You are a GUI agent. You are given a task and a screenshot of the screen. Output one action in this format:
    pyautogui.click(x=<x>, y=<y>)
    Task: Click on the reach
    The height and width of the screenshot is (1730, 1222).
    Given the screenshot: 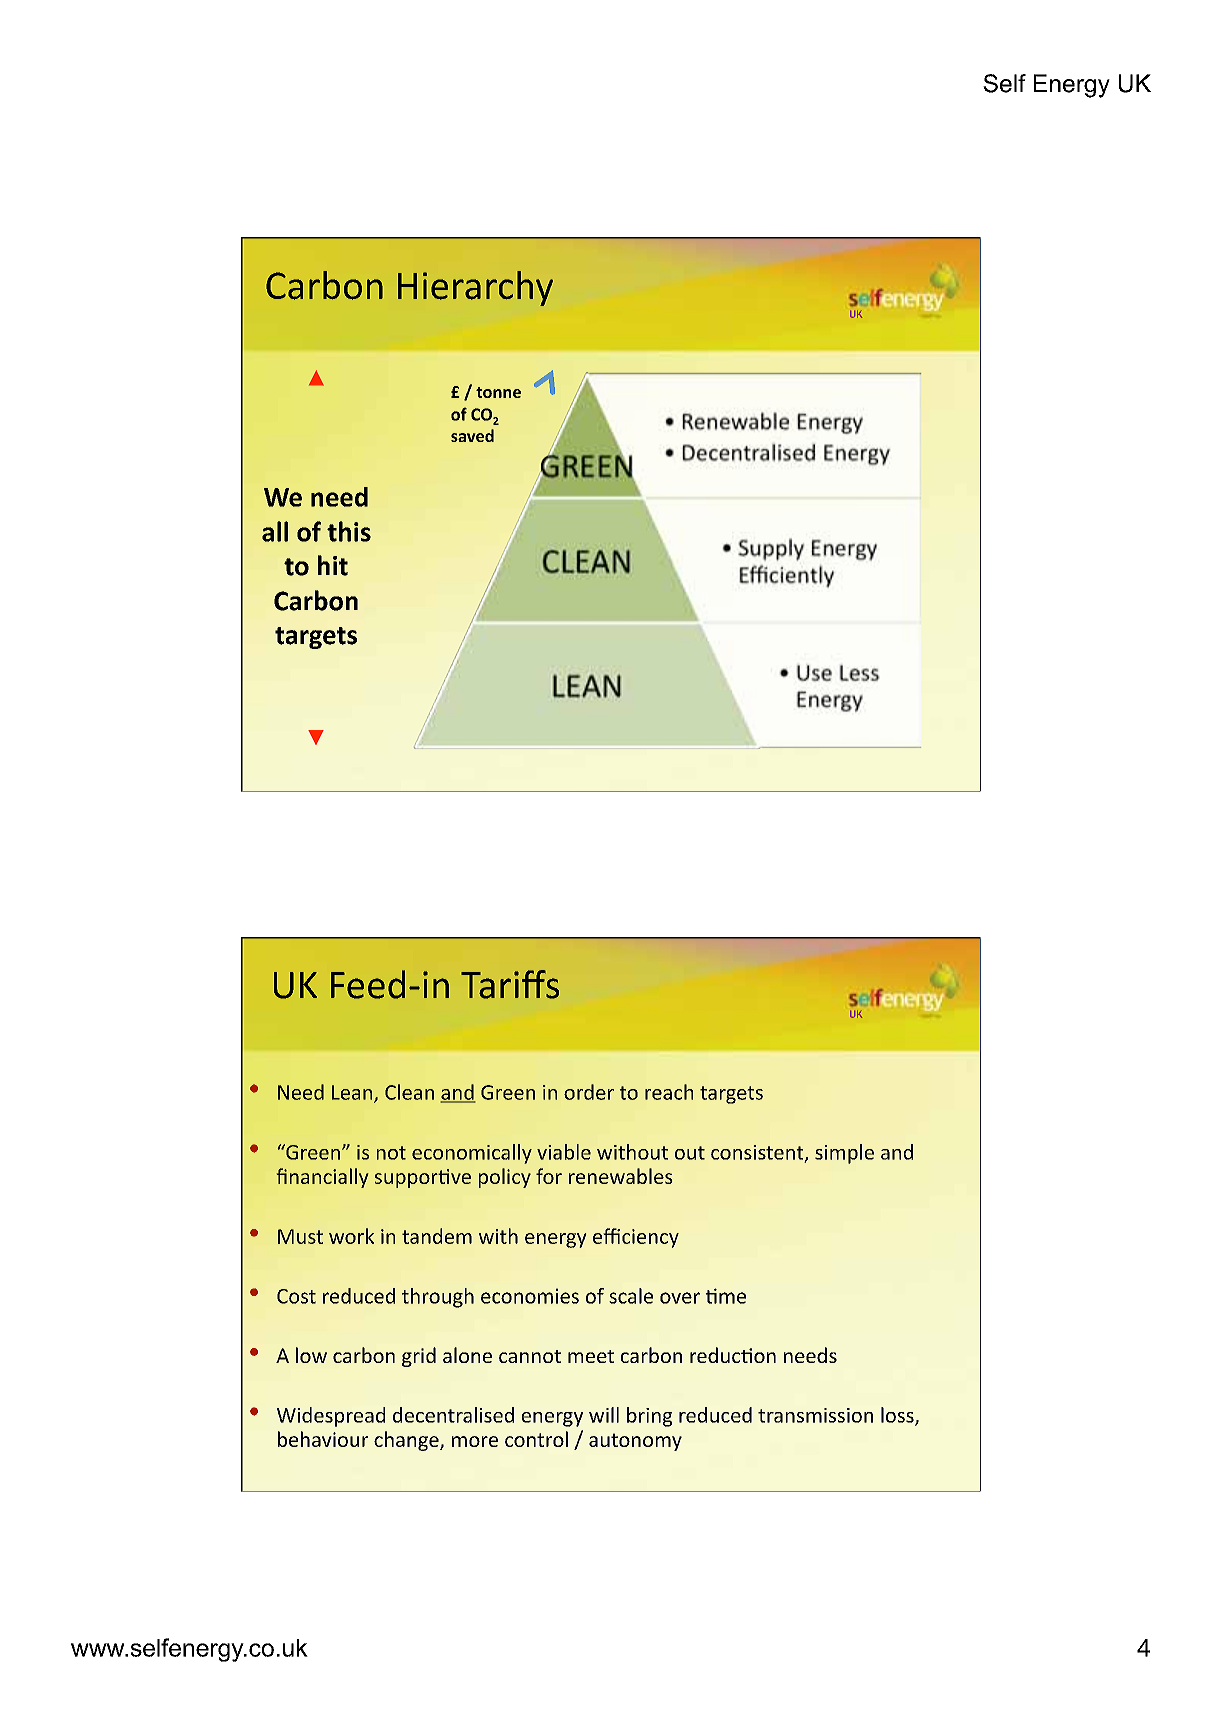 What is the action you would take?
    pyautogui.click(x=669, y=1092)
